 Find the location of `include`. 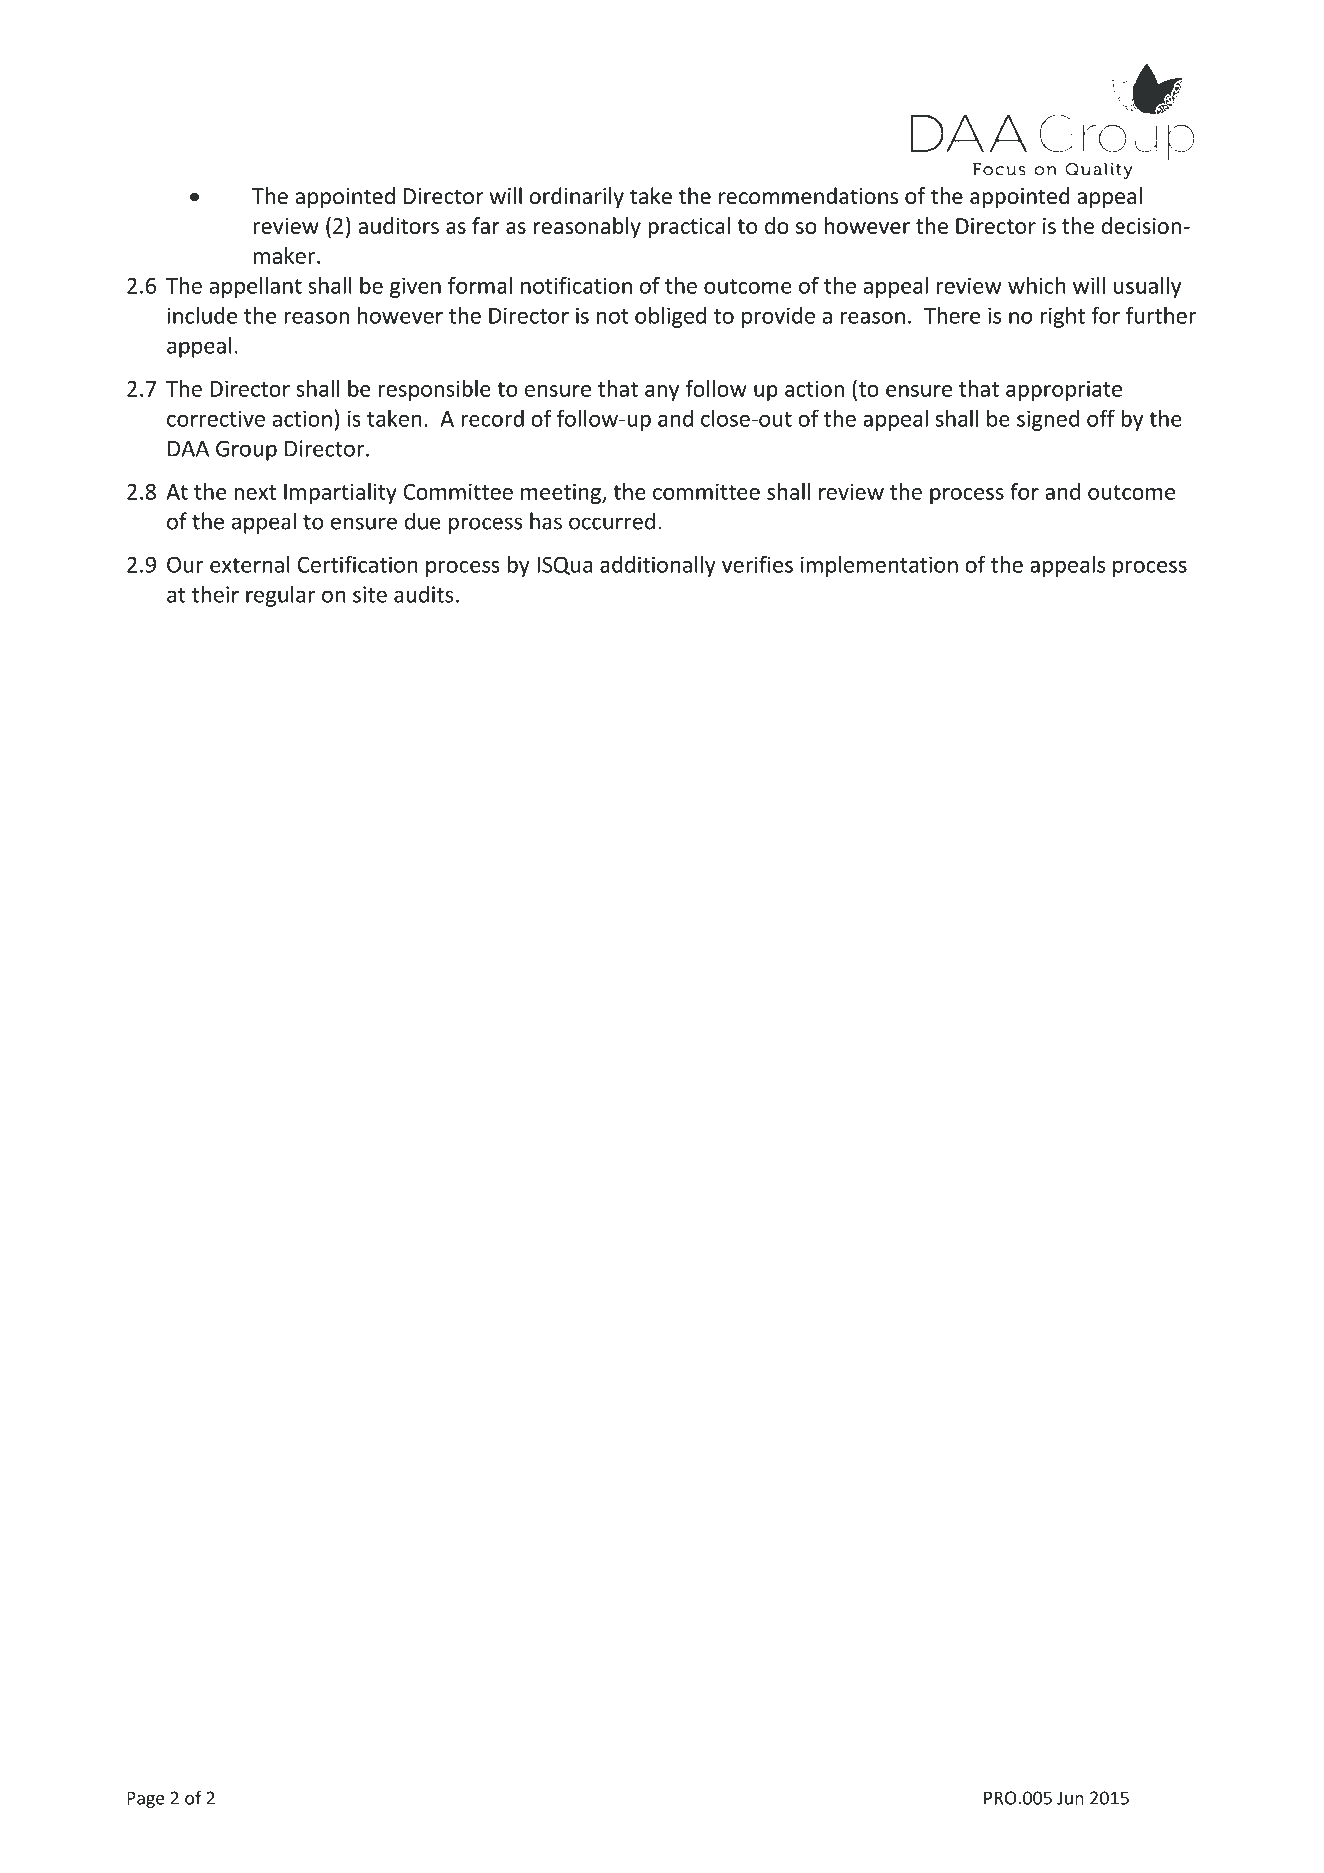

include is located at coordinates (202, 315).
